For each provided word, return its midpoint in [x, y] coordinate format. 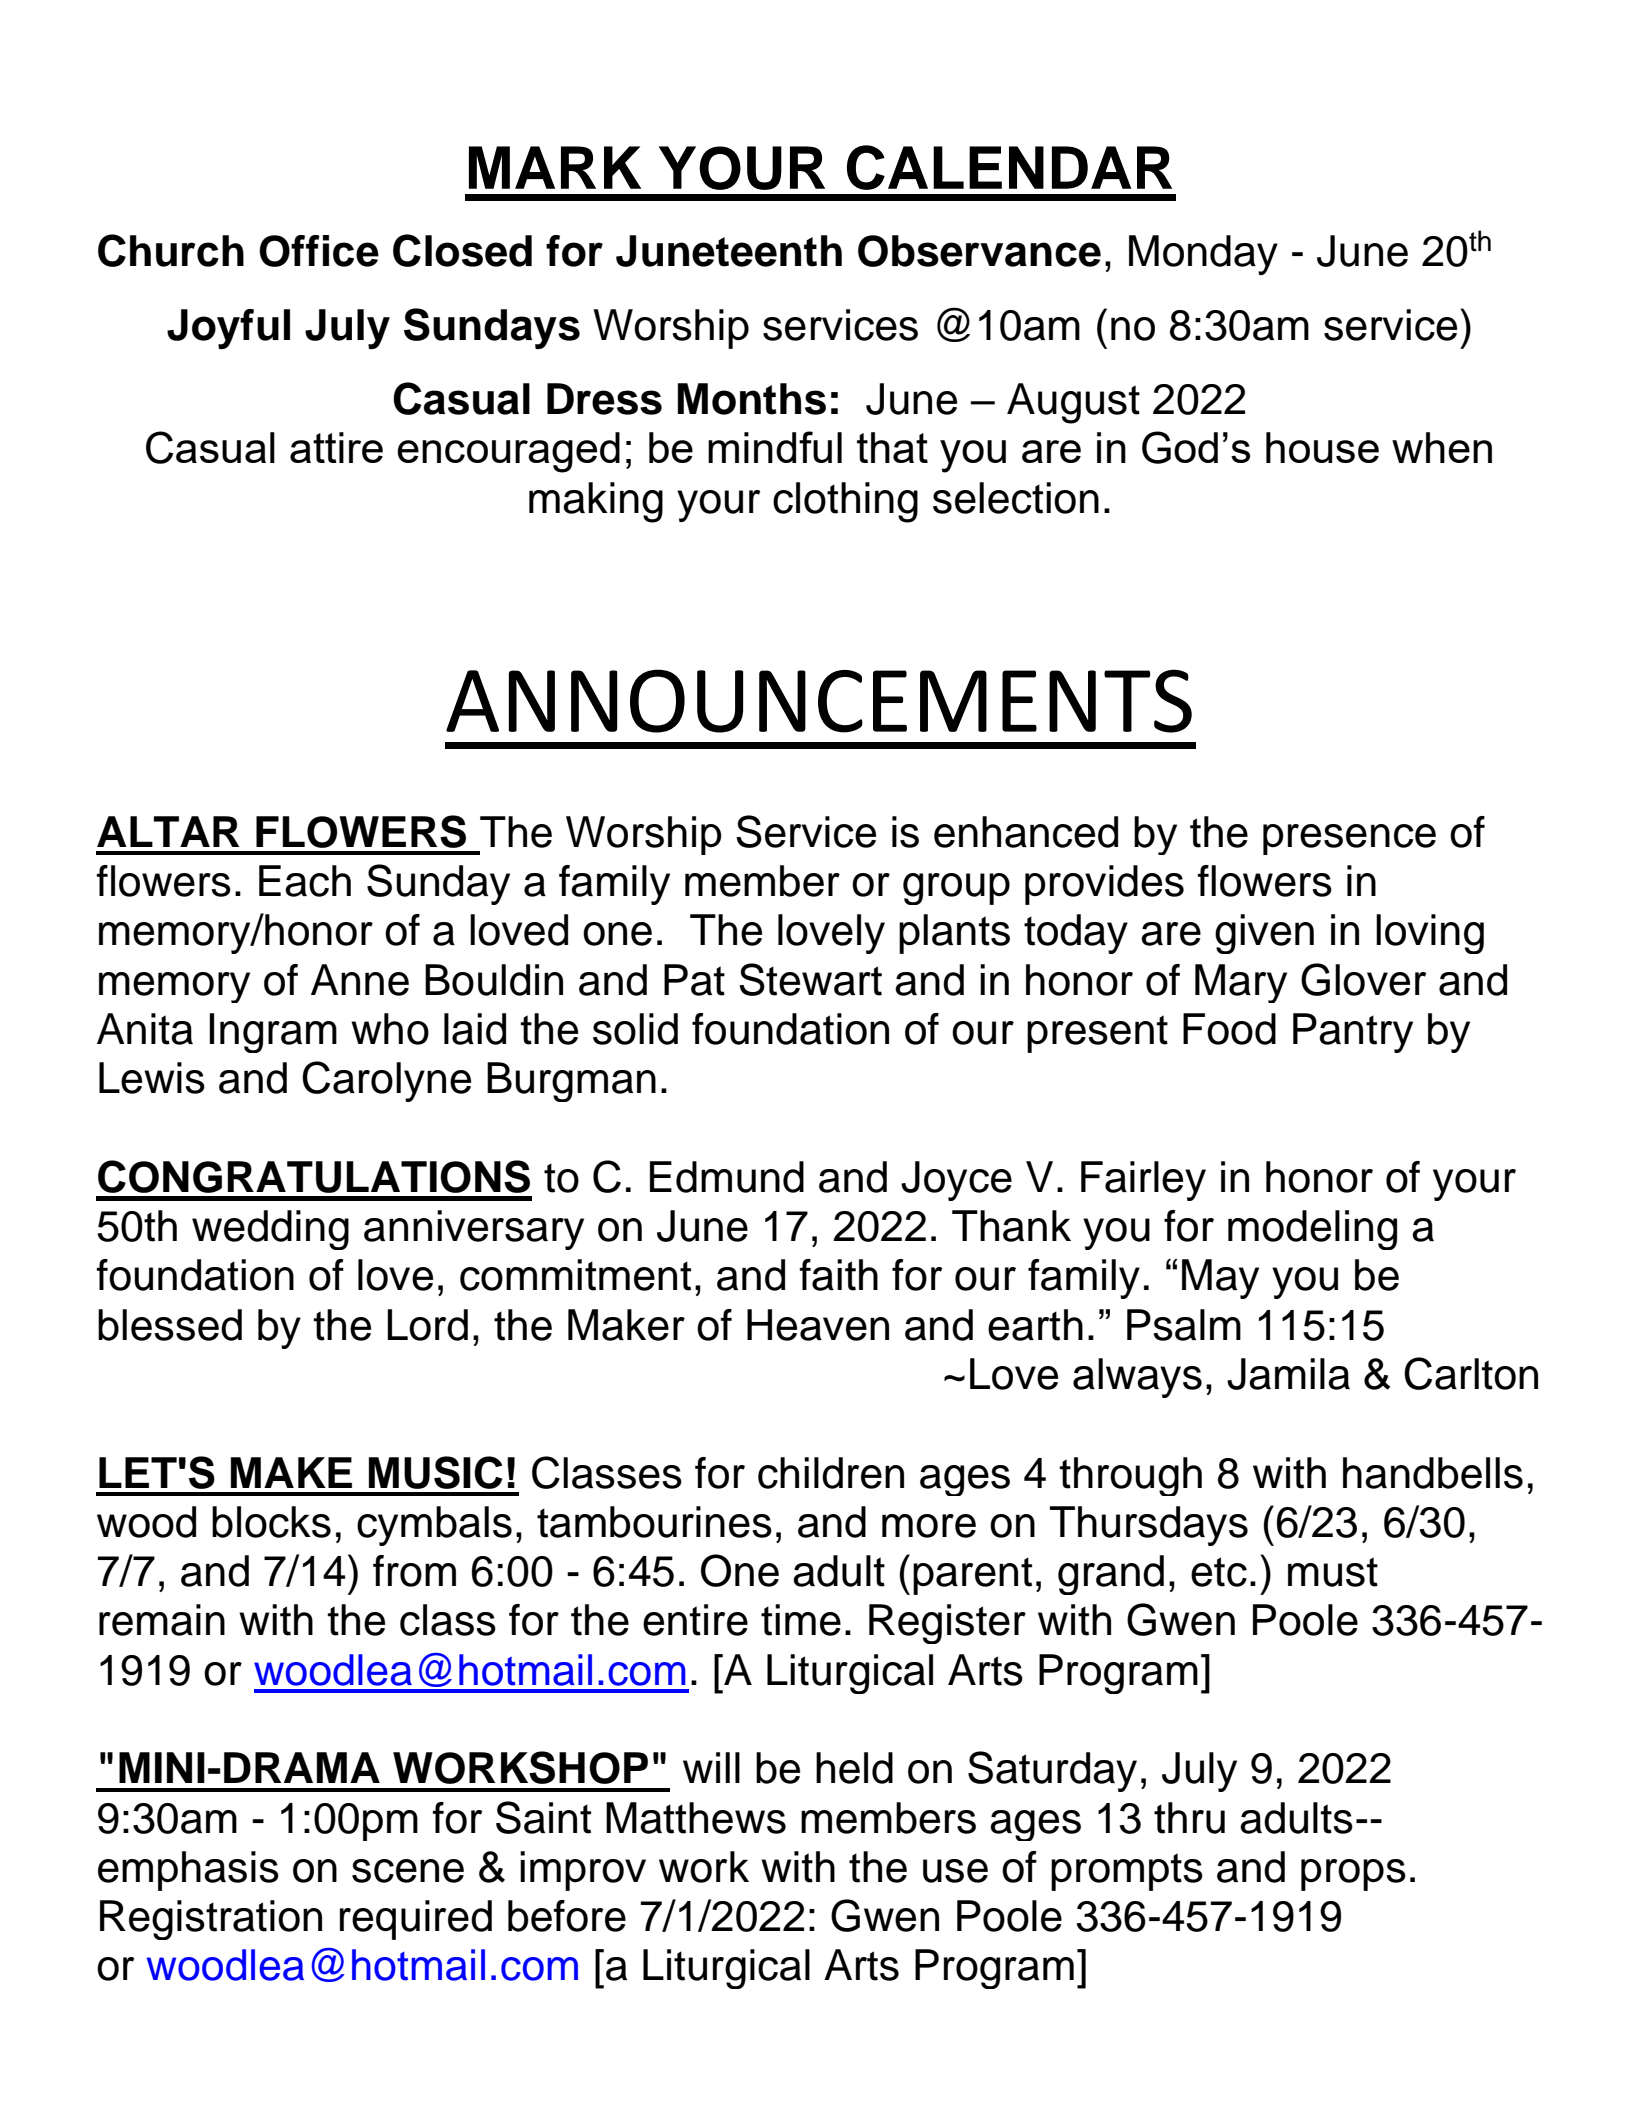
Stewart [810, 979]
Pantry [1353, 1033]
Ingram [273, 1033]
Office [319, 251]
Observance [979, 251]
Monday [1203, 255]
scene [408, 1871]
